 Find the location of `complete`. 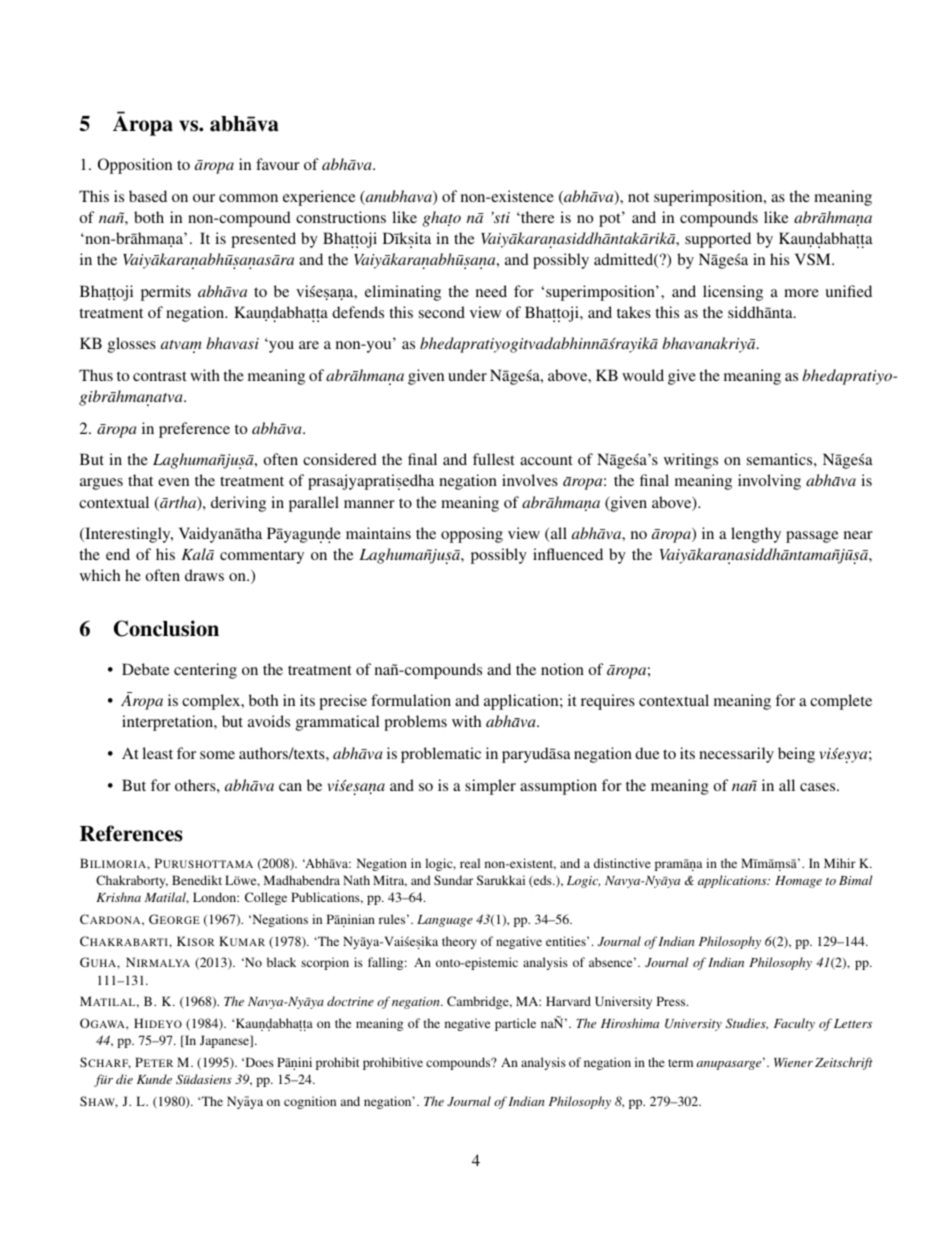

complete is located at coordinates (841, 702).
